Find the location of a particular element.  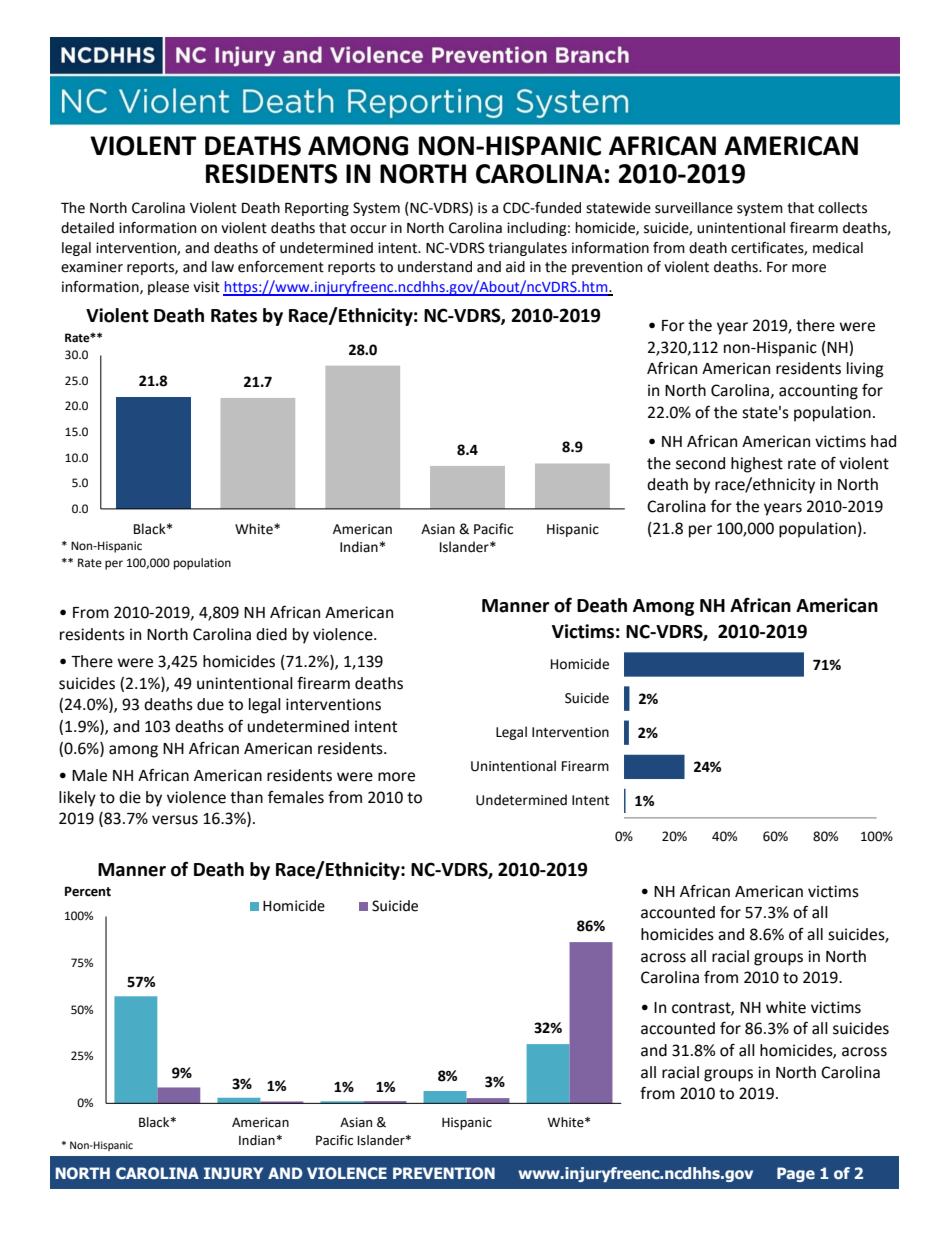

died is located at coordinates (271, 634).
